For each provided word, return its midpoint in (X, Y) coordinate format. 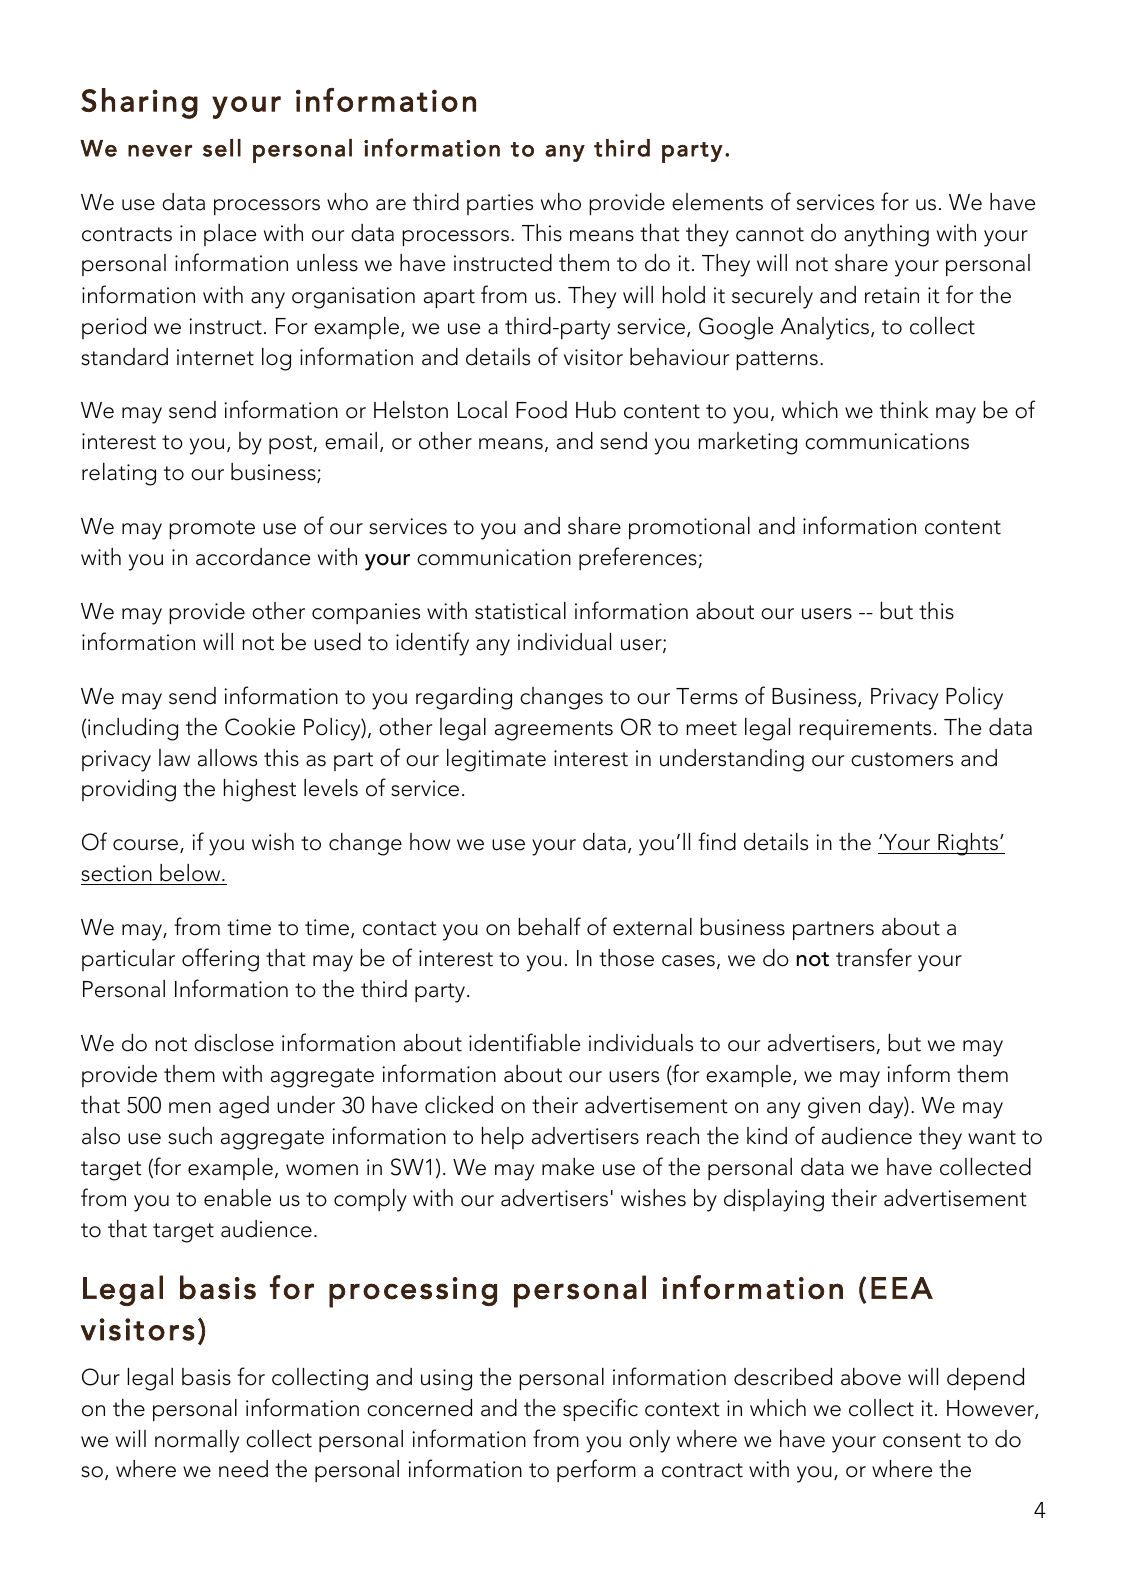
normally (197, 1441)
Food (541, 410)
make (568, 1167)
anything (886, 235)
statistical (520, 611)
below (190, 874)
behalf (549, 926)
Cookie (260, 727)
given (834, 1108)
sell (222, 148)
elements (717, 202)
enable (237, 1198)
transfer (874, 957)
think (904, 410)
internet (215, 357)
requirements (865, 729)
